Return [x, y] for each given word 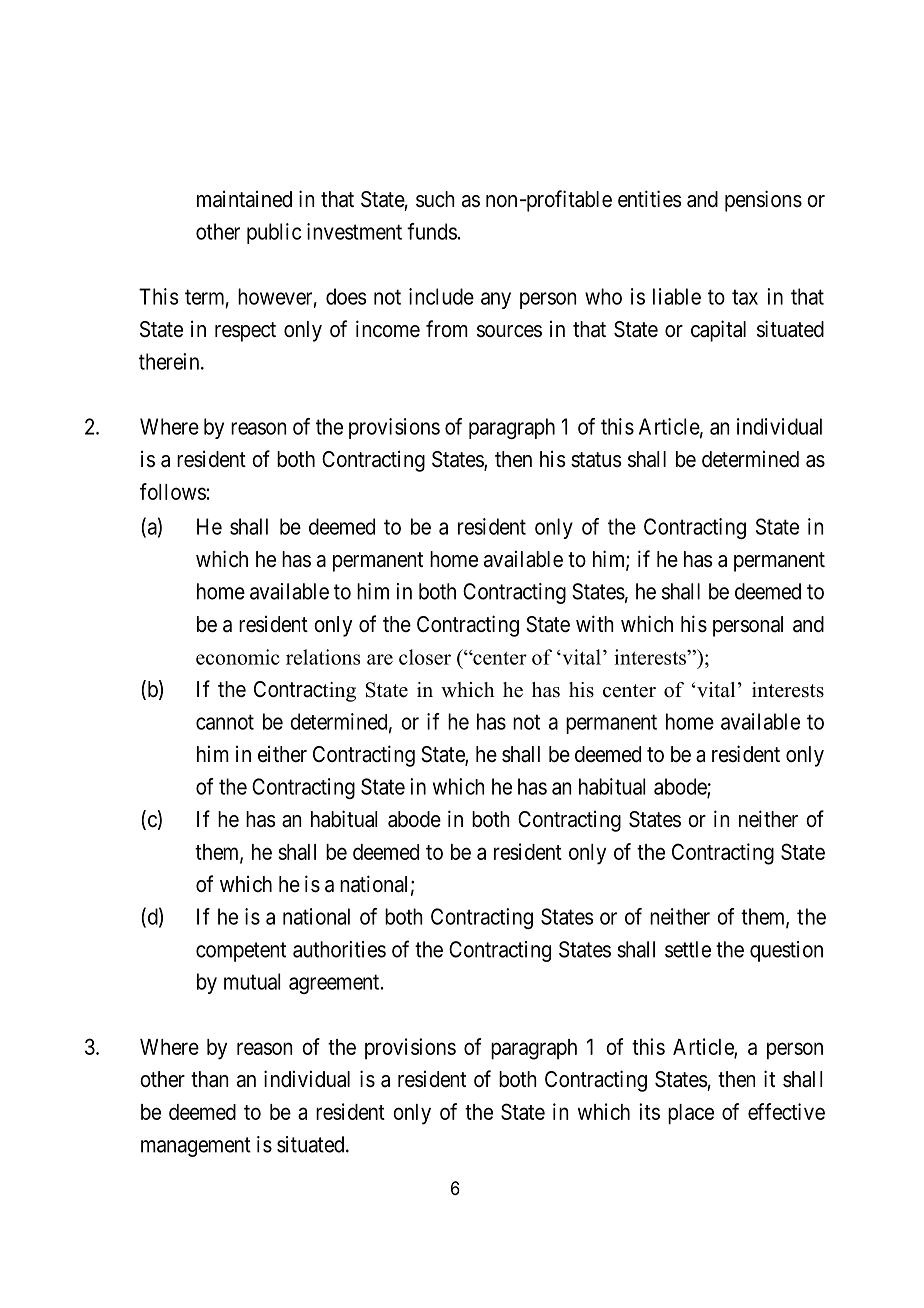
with [595, 623]
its [649, 1111]
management [196, 1147]
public [274, 233]
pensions [763, 201]
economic [238, 657]
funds [432, 231]
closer [425, 657]
